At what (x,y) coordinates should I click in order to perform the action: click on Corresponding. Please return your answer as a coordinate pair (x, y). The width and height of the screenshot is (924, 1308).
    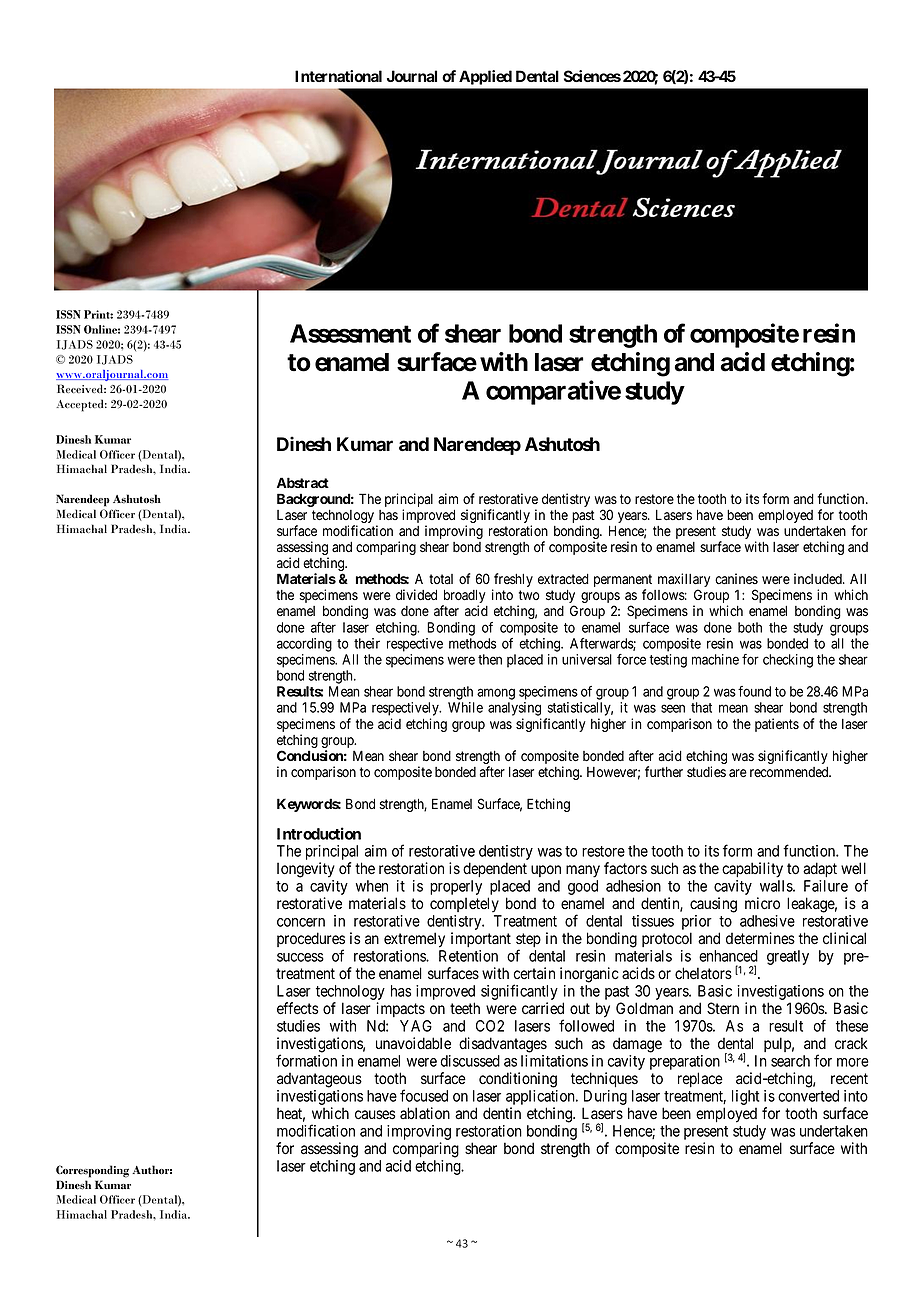
    Looking at the image, I should click on (92, 1171).
